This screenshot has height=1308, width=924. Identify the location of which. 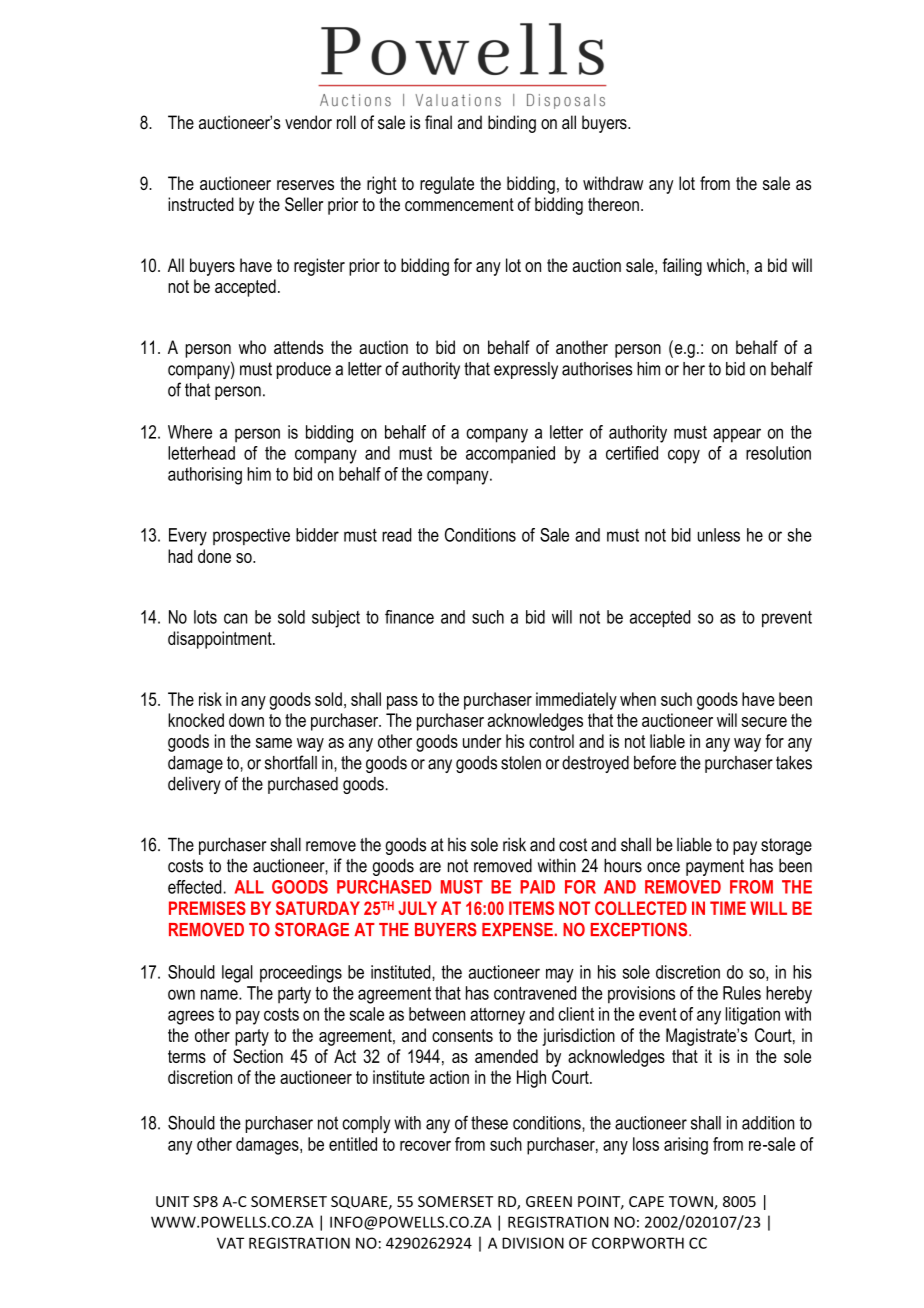
(726, 265).
